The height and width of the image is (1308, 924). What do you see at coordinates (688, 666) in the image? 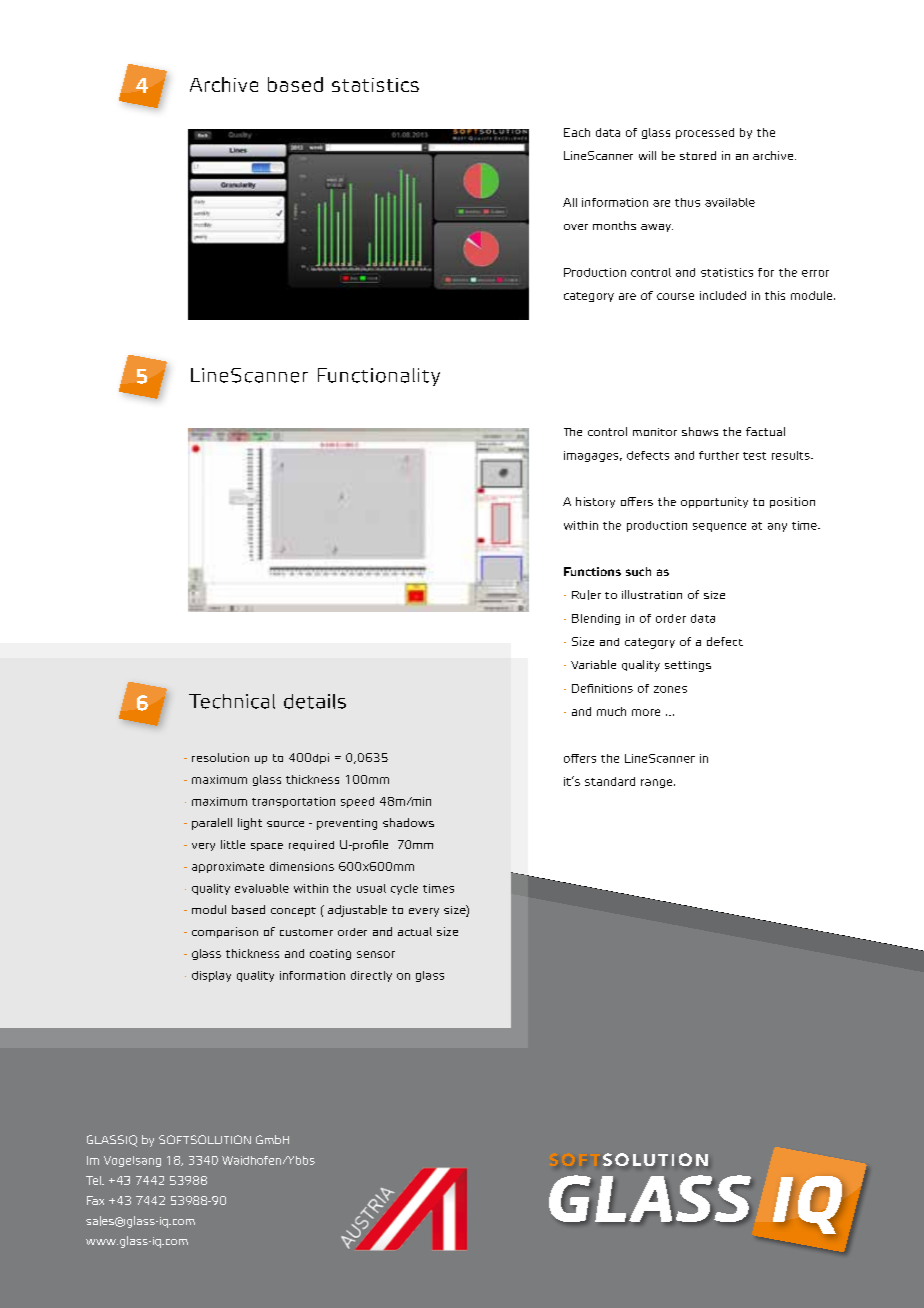
I see `settings` at bounding box center [688, 666].
